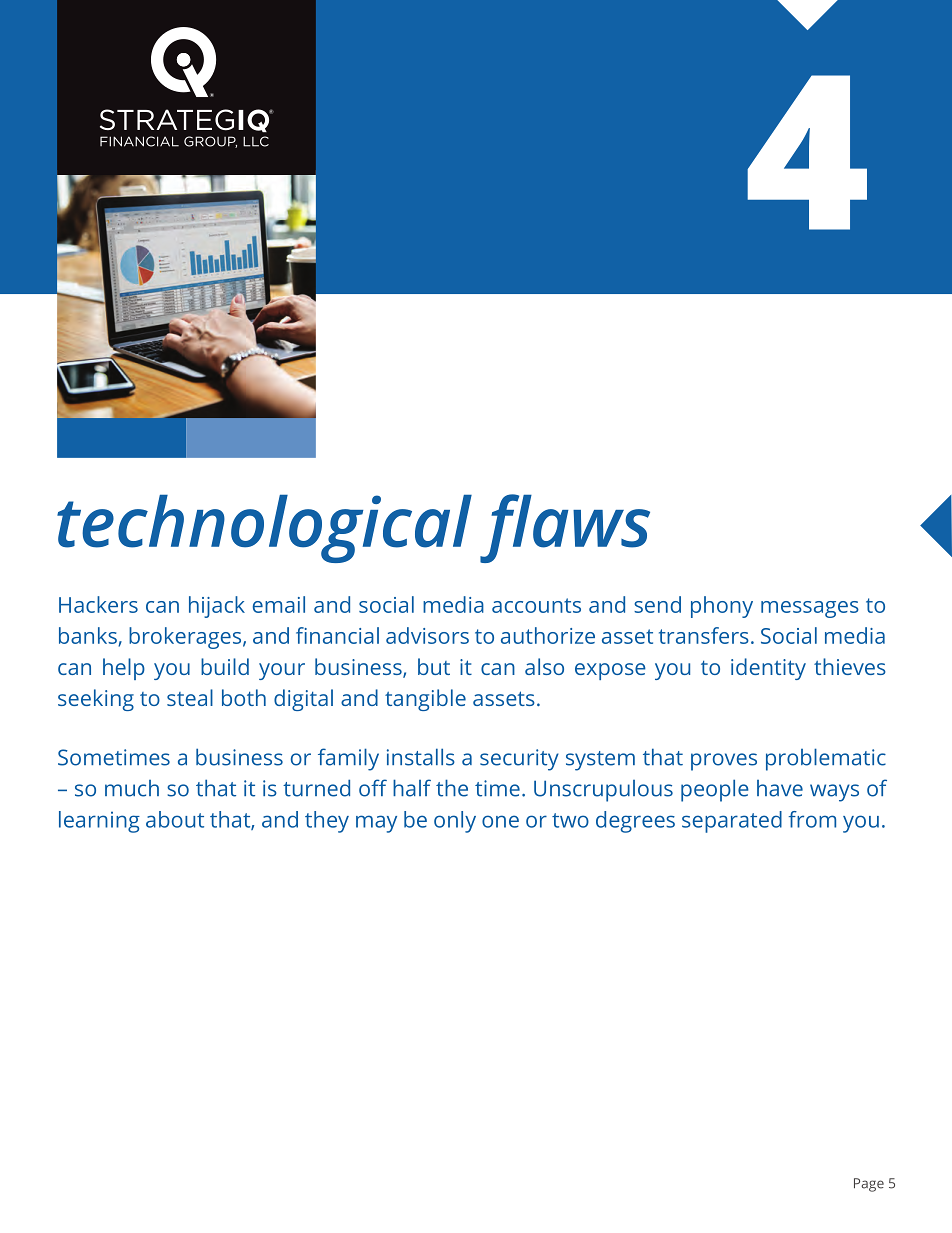 The width and height of the screenshot is (952, 1233). What do you see at coordinates (869, 1185) in the screenshot?
I see `Page` at bounding box center [869, 1185].
